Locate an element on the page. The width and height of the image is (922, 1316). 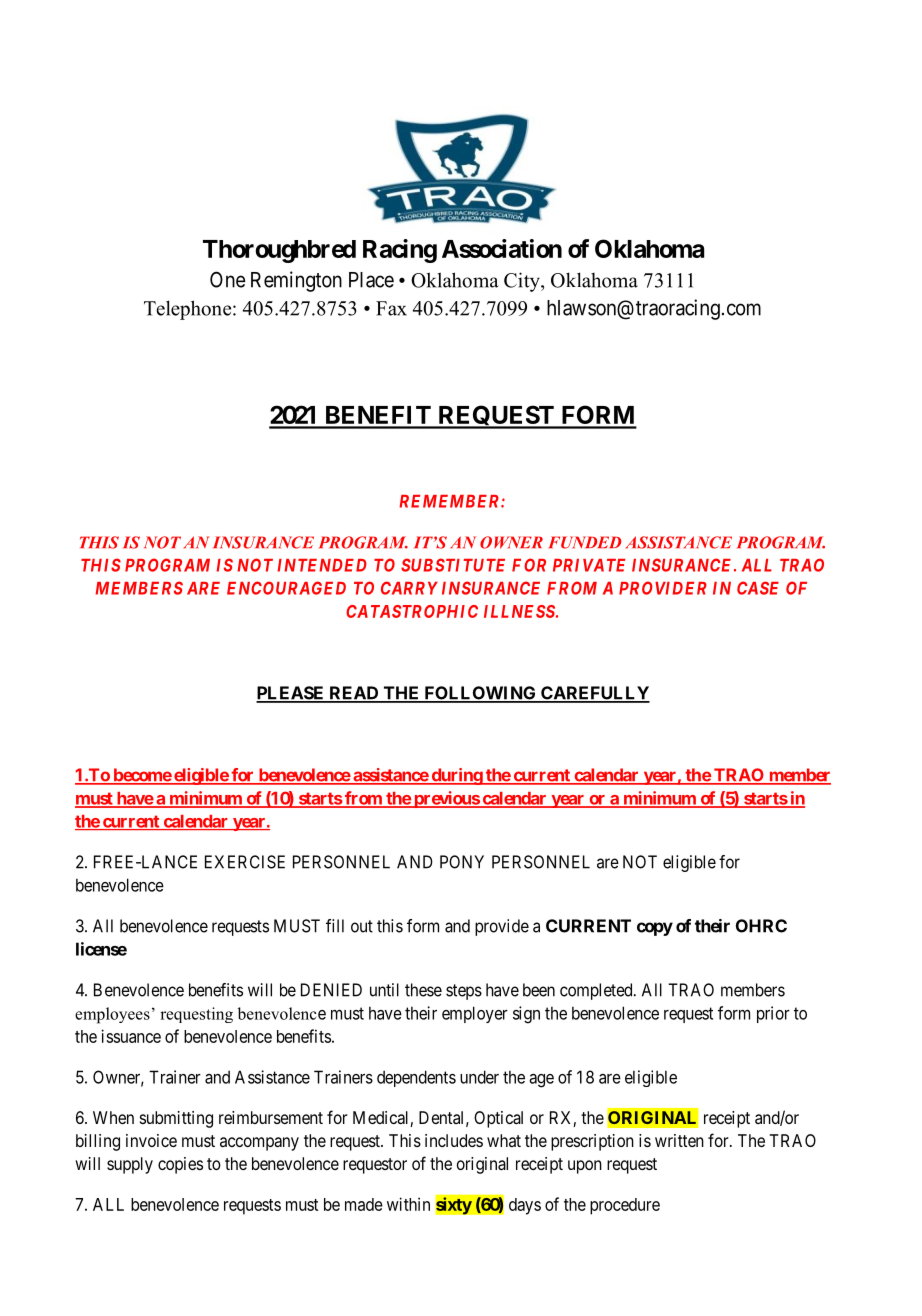
Fax is located at coordinates (391, 308).
